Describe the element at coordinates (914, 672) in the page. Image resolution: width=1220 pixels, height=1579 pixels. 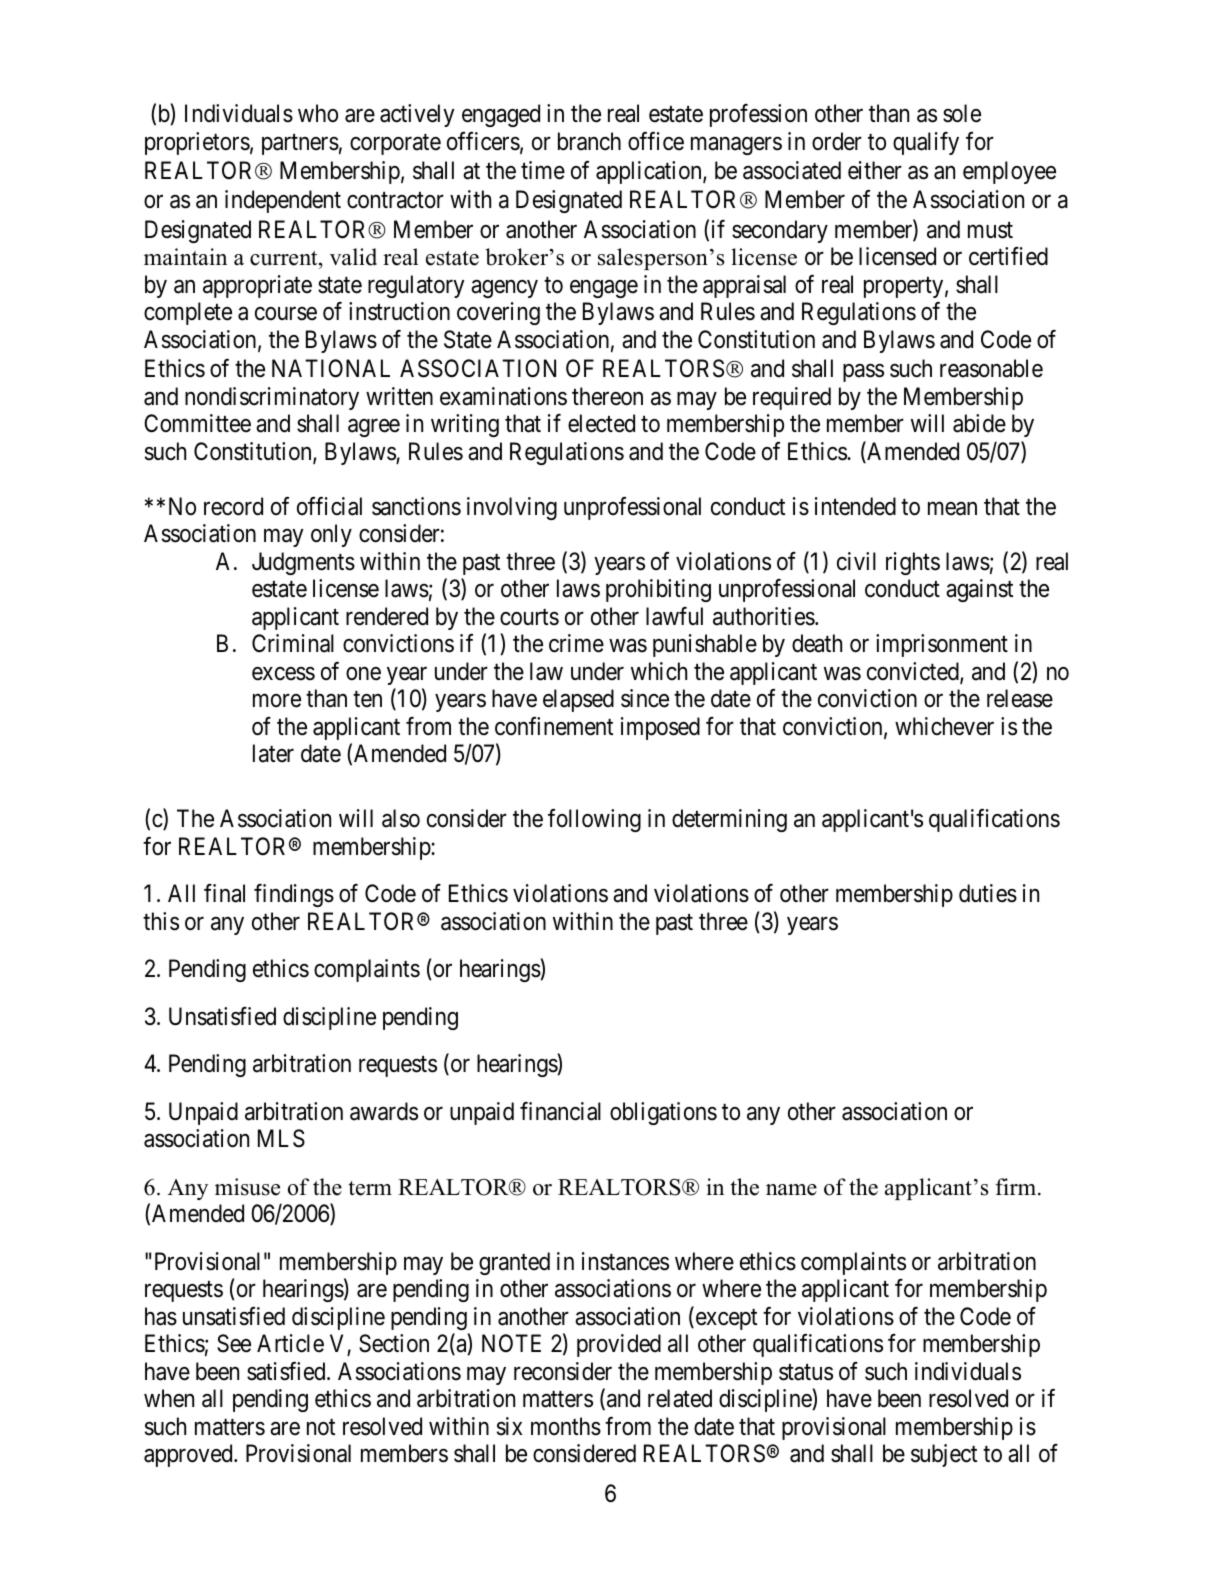
I see `convicted` at that location.
